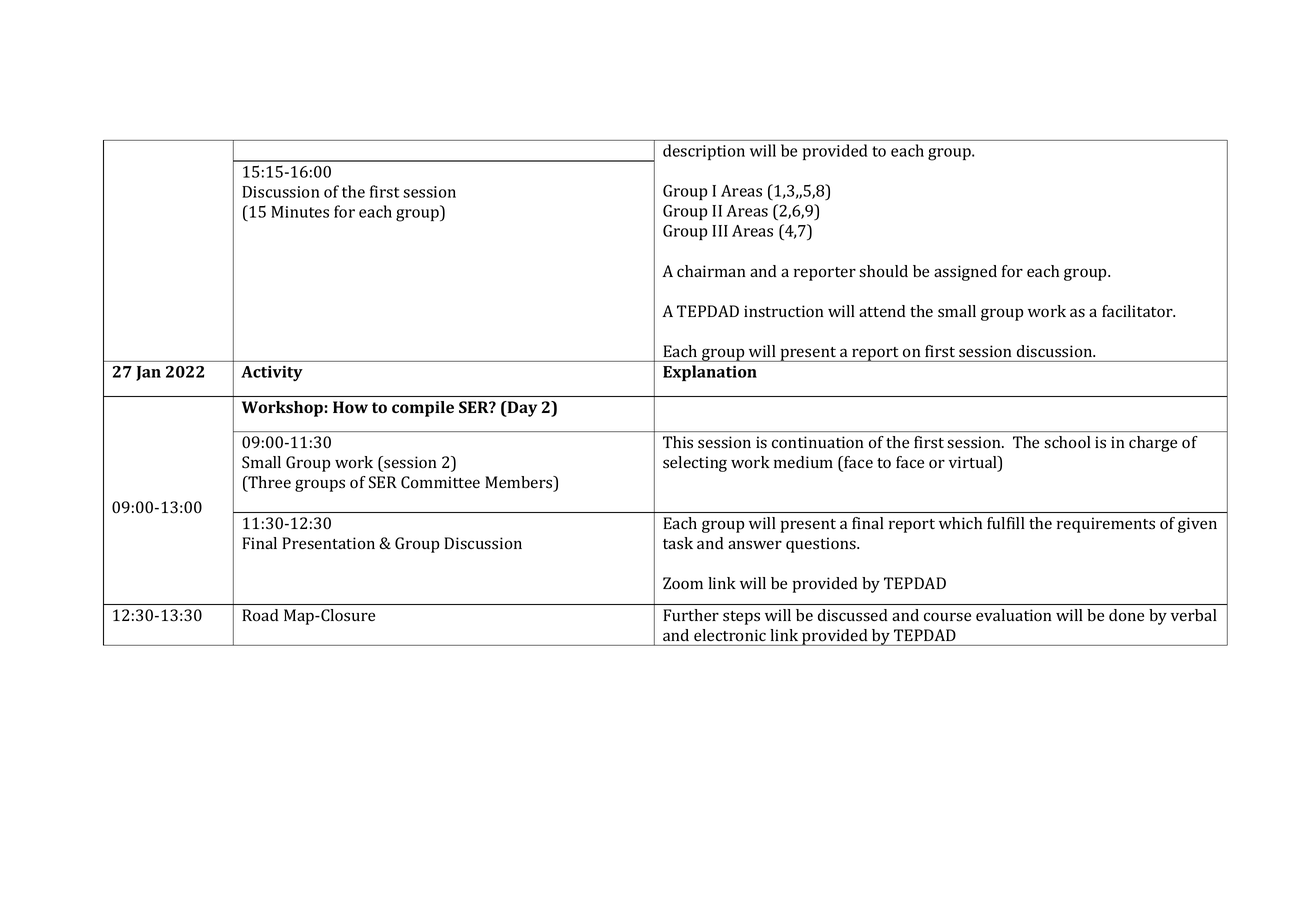 The height and width of the image is (924, 1309). I want to click on school, so click(1067, 442).
